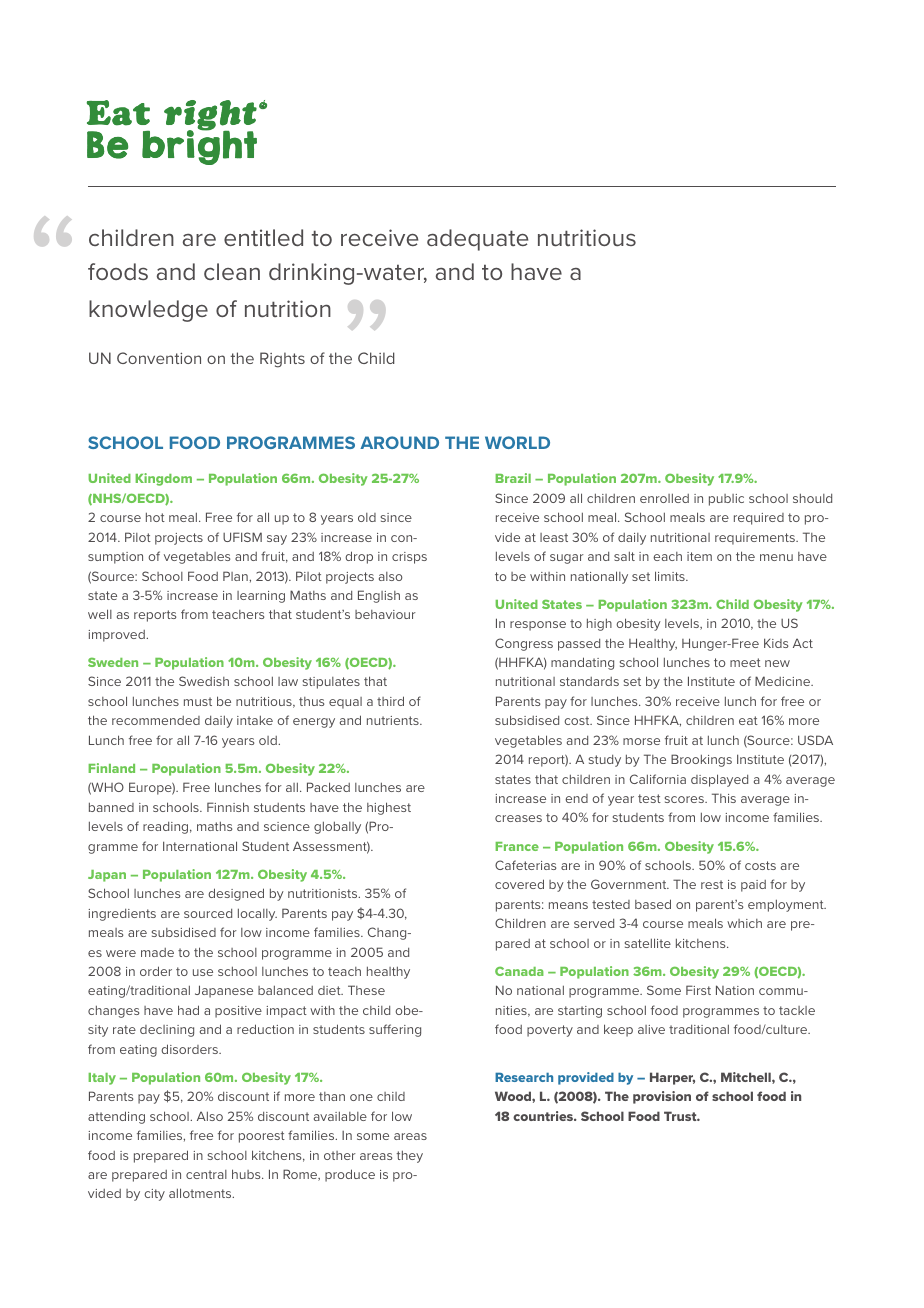 Image resolution: width=924 pixels, height=1308 pixels. I want to click on WORLD, so click(517, 442).
